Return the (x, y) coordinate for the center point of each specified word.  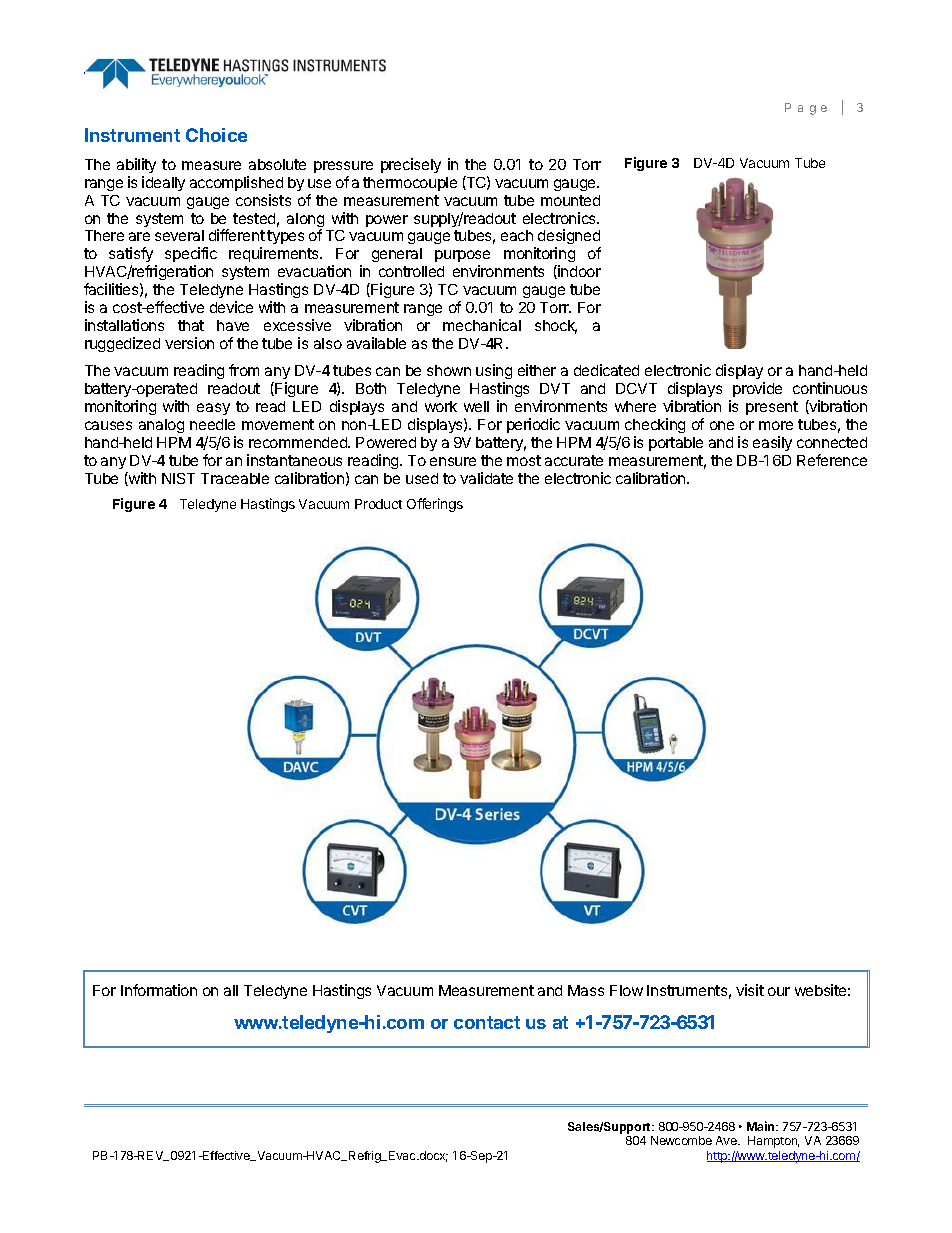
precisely (411, 165)
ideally (163, 183)
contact (487, 1022)
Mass (586, 990)
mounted (570, 200)
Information (159, 990)
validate (486, 478)
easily (772, 443)
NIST (178, 478)
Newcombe (681, 1140)
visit (750, 990)
